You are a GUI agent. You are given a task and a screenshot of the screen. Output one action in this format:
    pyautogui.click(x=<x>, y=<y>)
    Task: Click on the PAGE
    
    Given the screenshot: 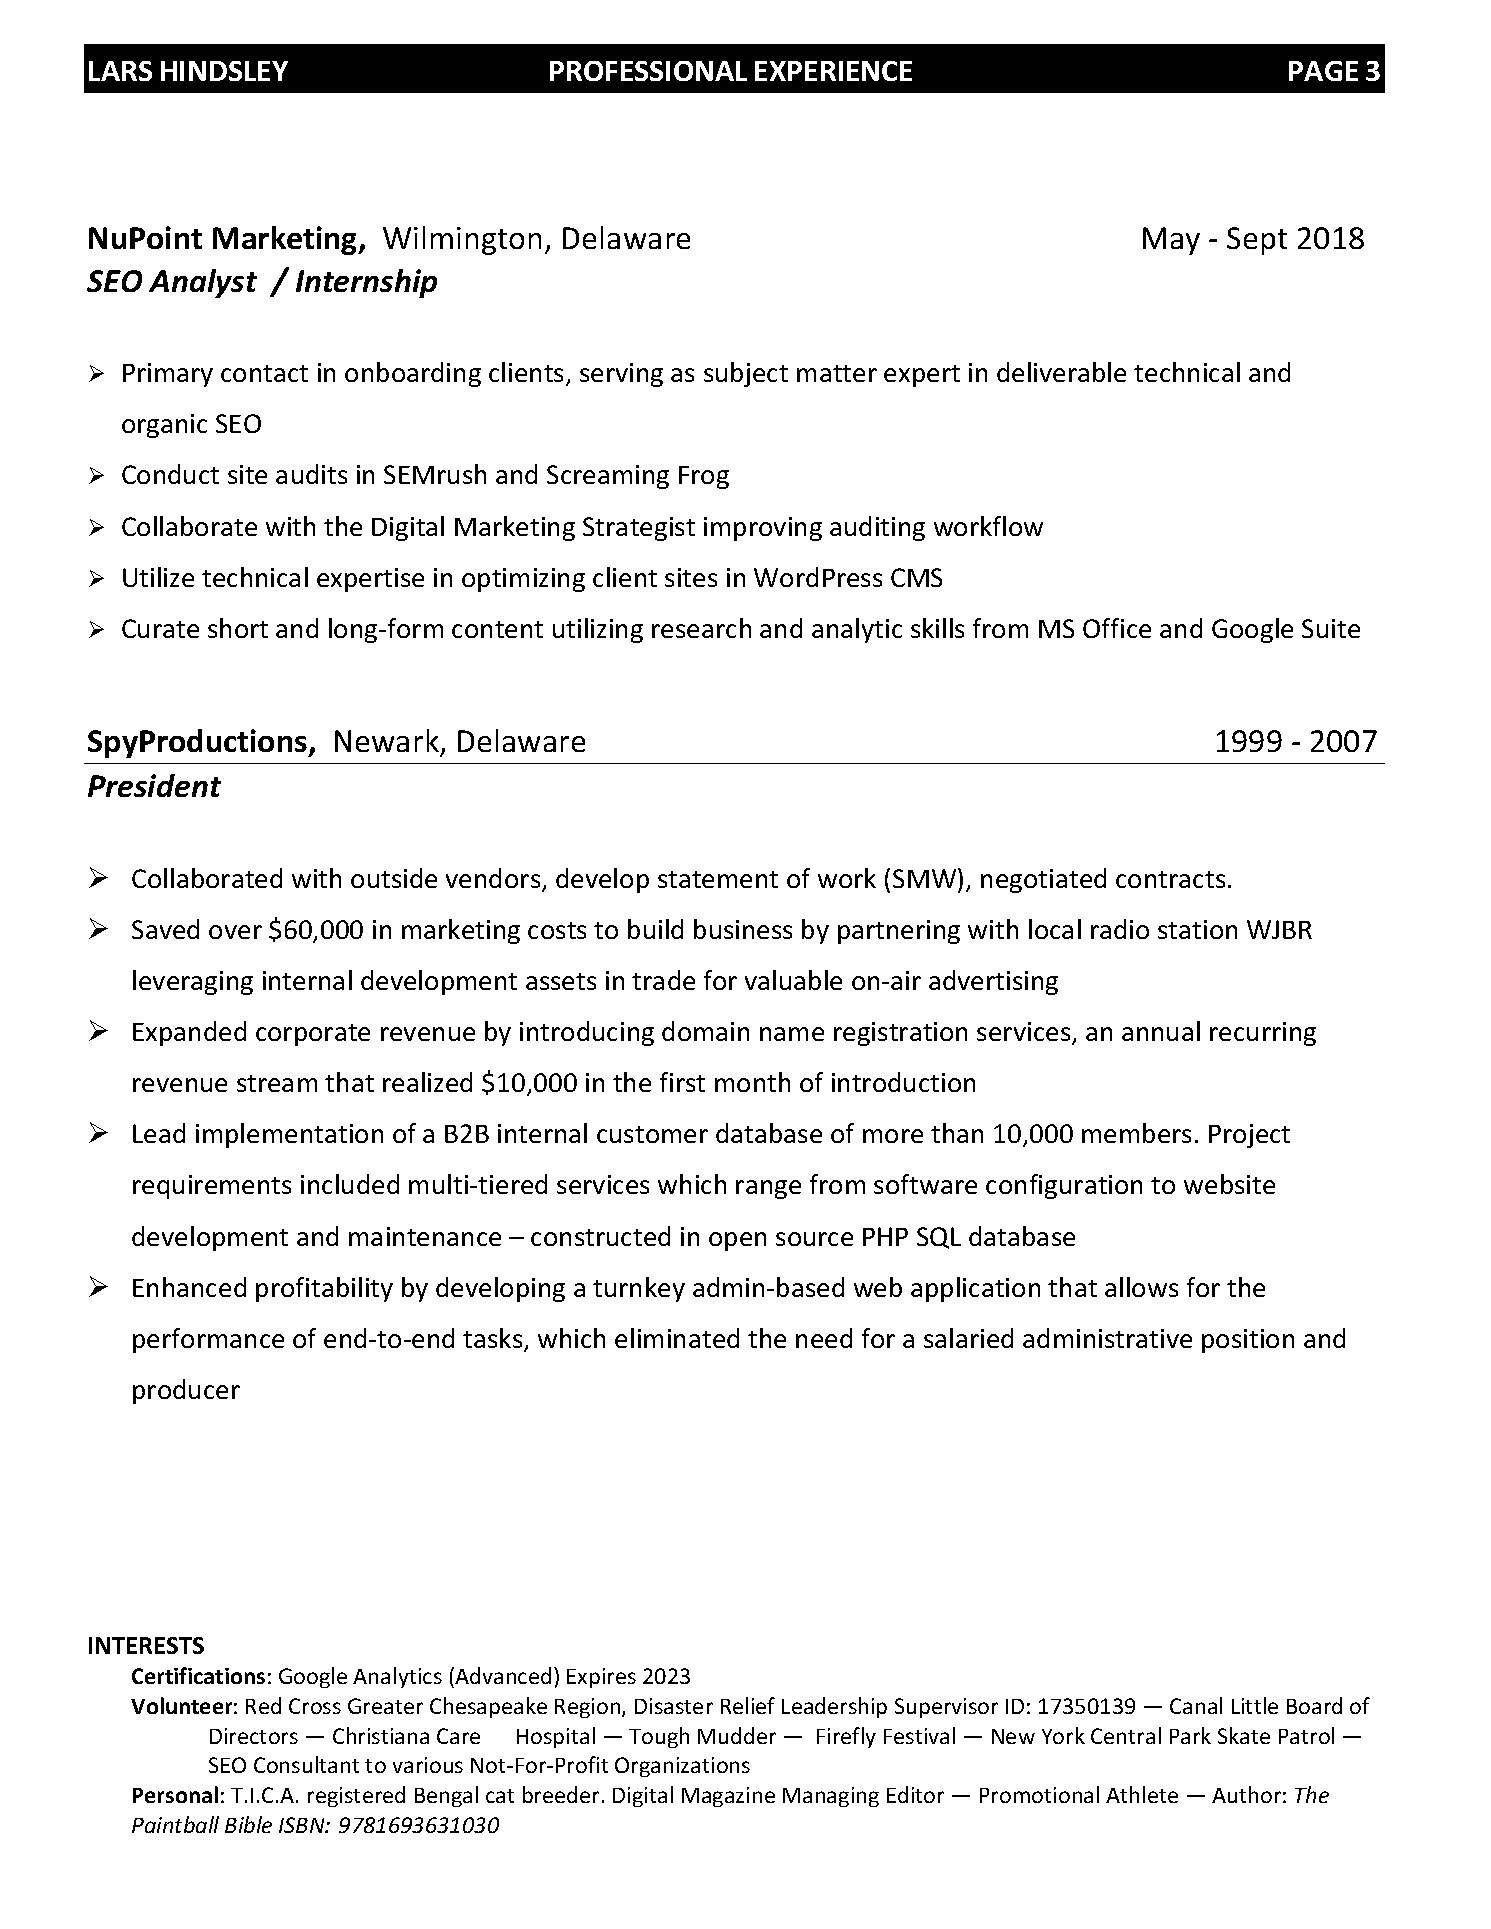 What is the action you would take?
    pyautogui.click(x=1323, y=71)
